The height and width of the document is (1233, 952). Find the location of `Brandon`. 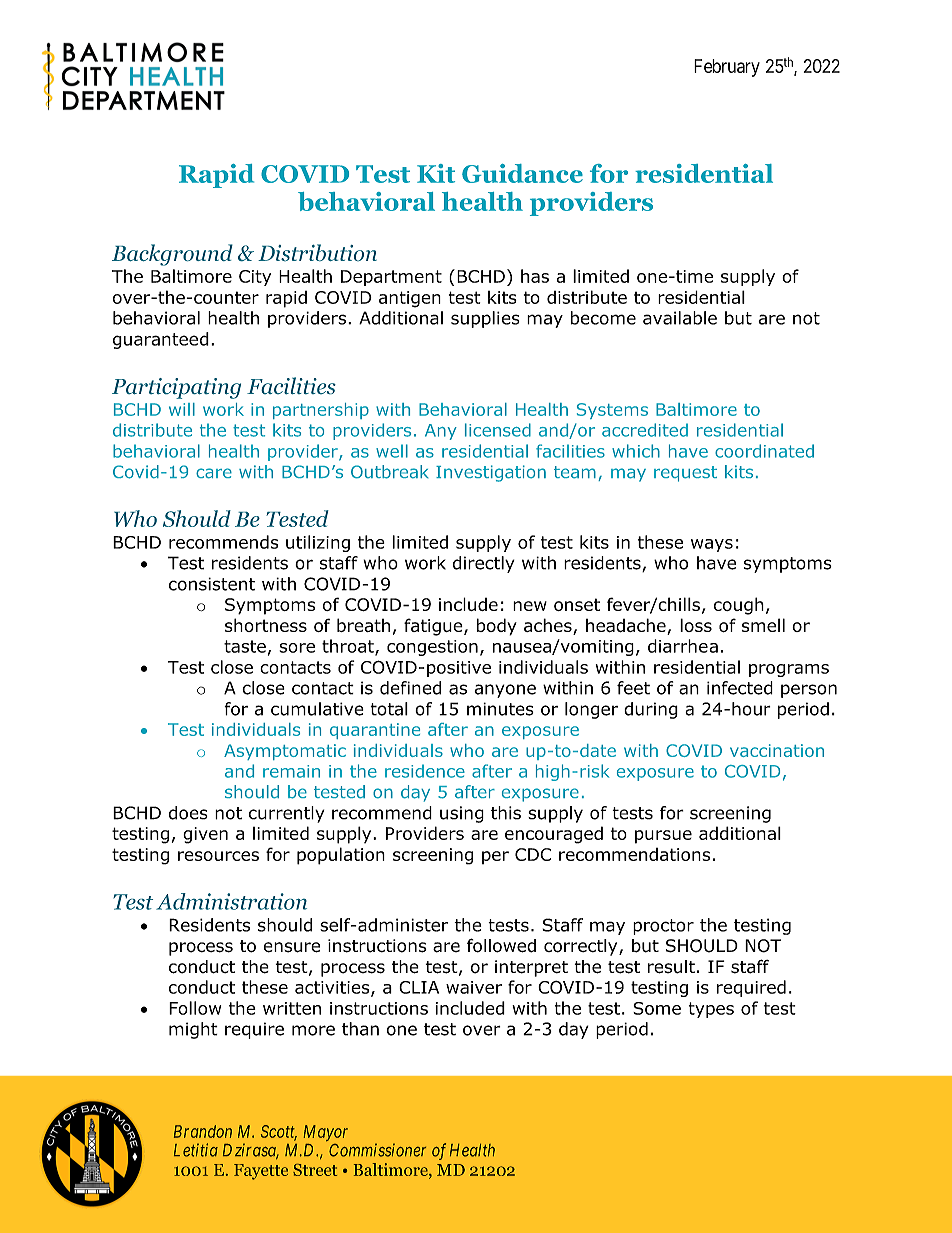

Brandon is located at coordinates (203, 1131).
